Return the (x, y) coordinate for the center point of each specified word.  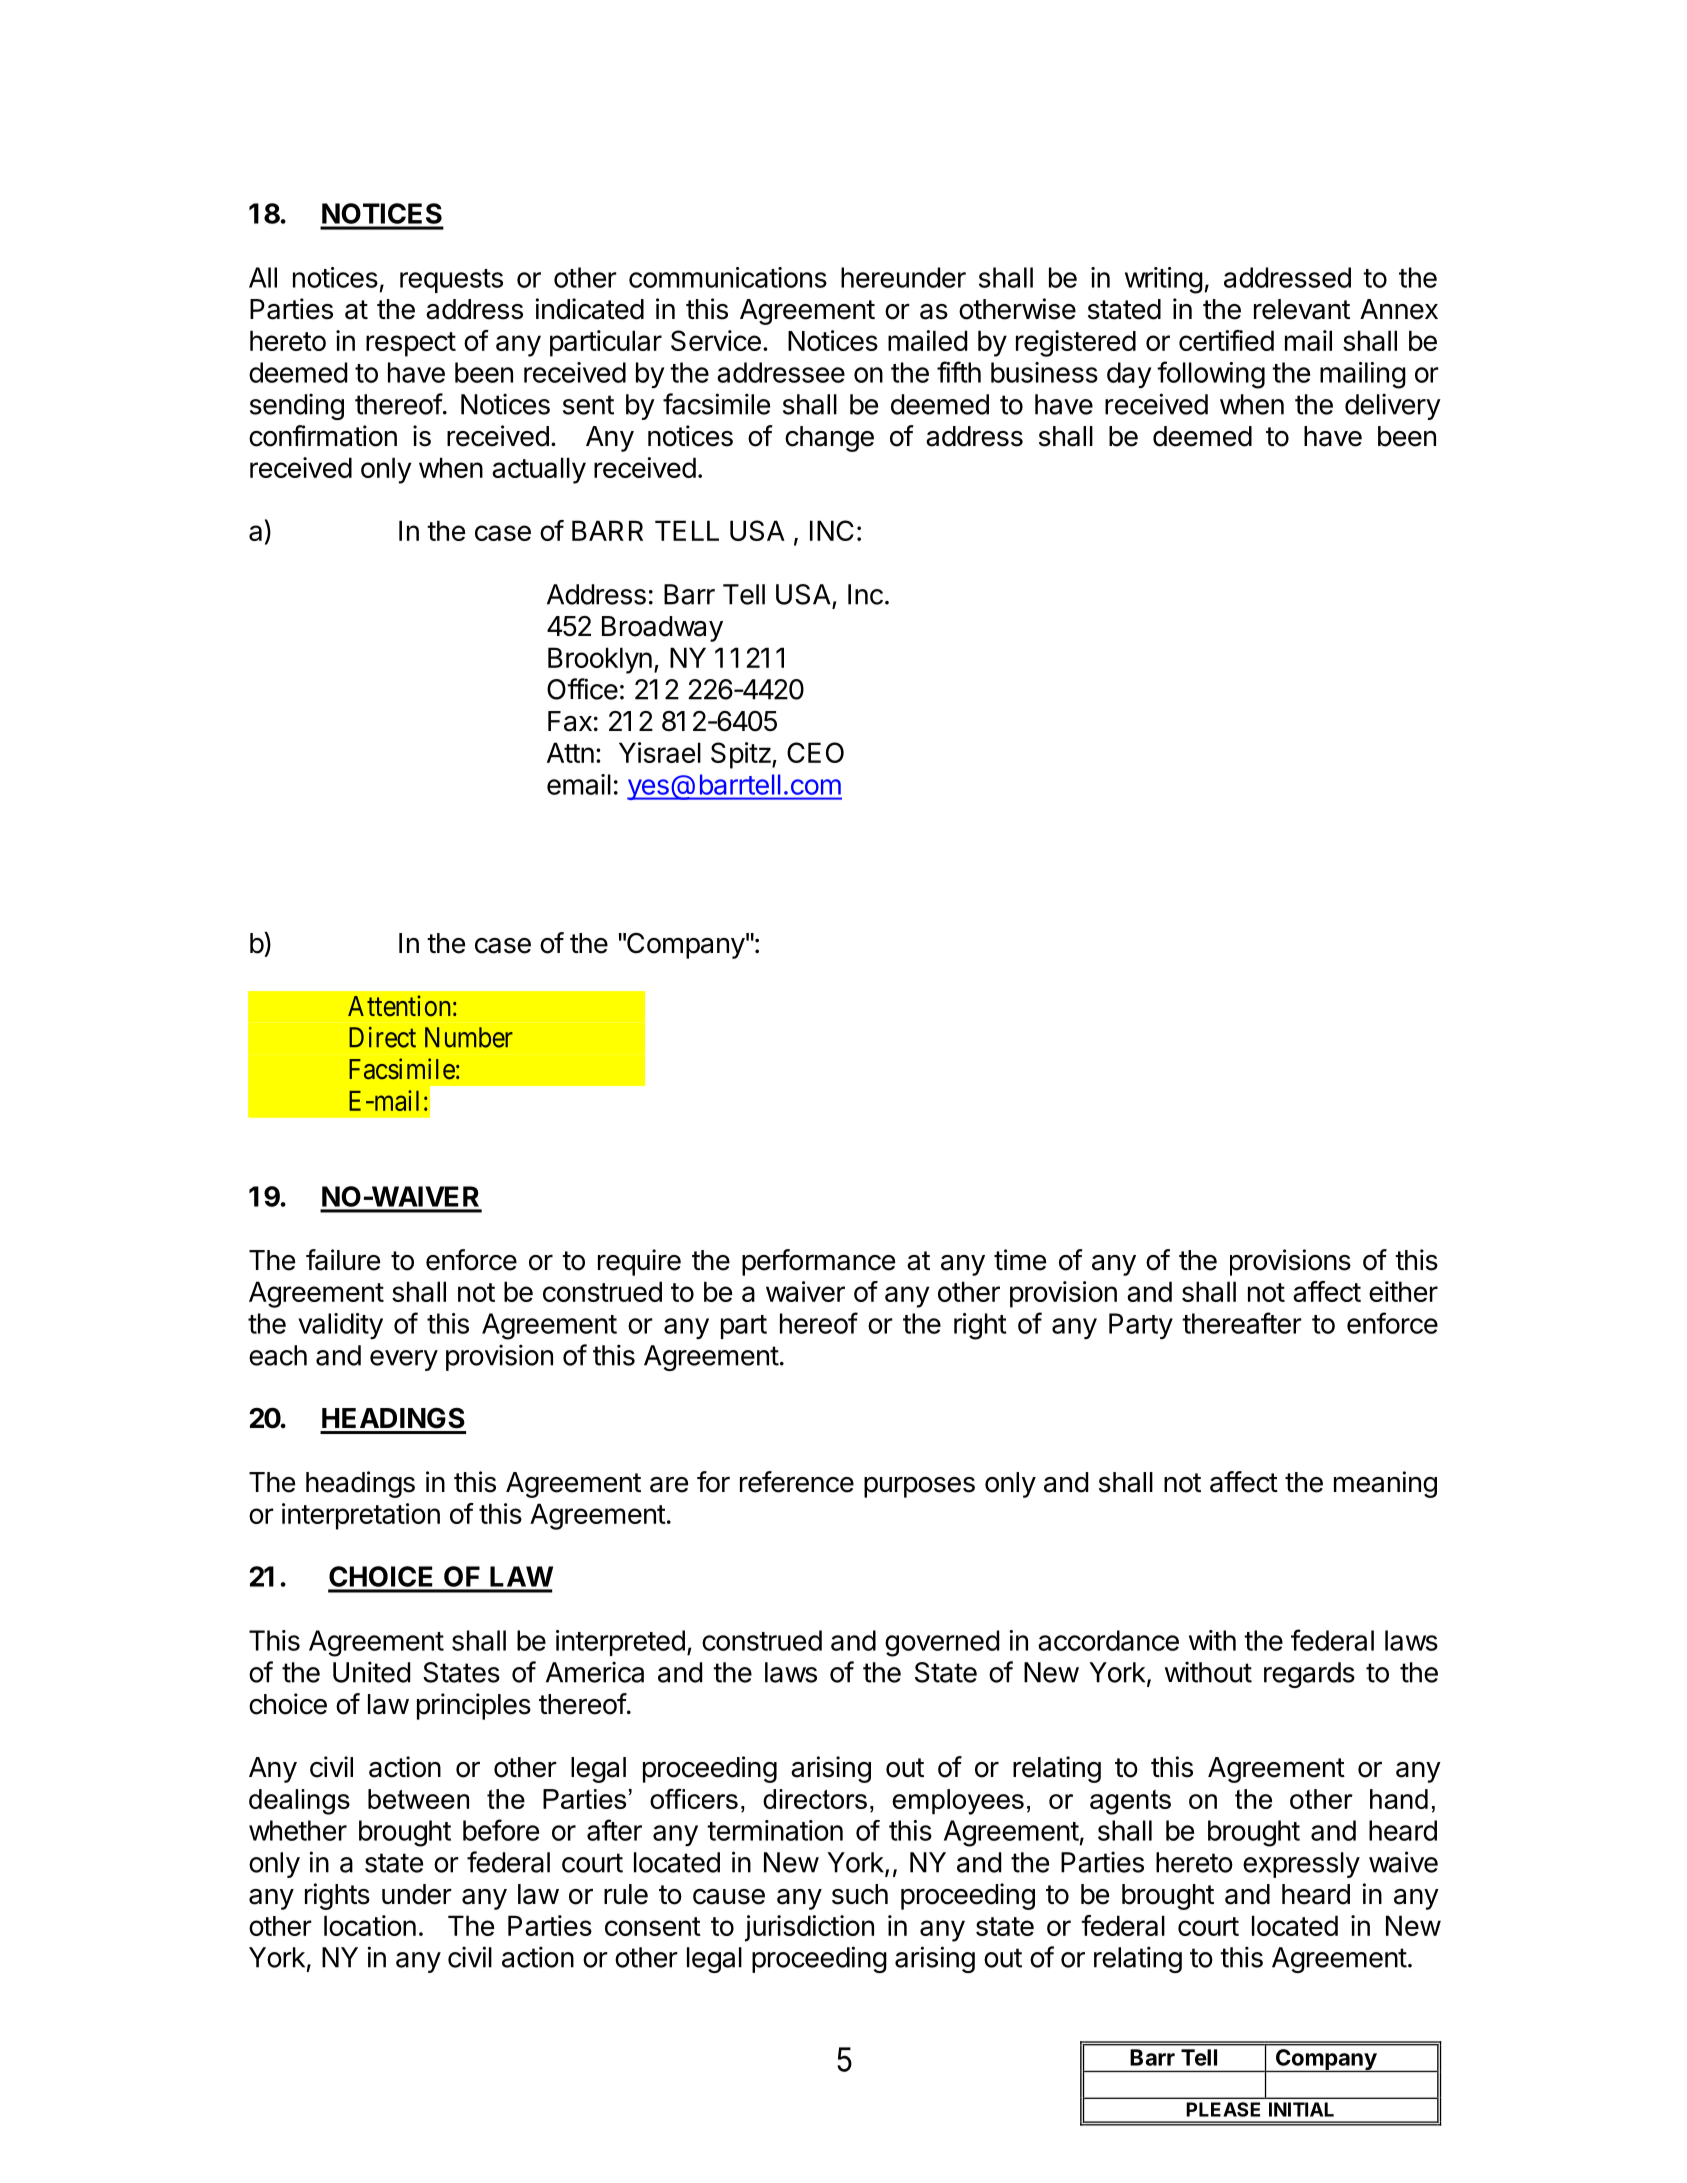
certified (1226, 340)
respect (411, 344)
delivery (1393, 406)
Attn (570, 752)
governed (942, 1643)
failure (343, 1260)
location (370, 1925)
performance (818, 1262)
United (371, 1672)
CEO (815, 752)
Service (716, 340)
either (1403, 1291)
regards (1309, 1675)
